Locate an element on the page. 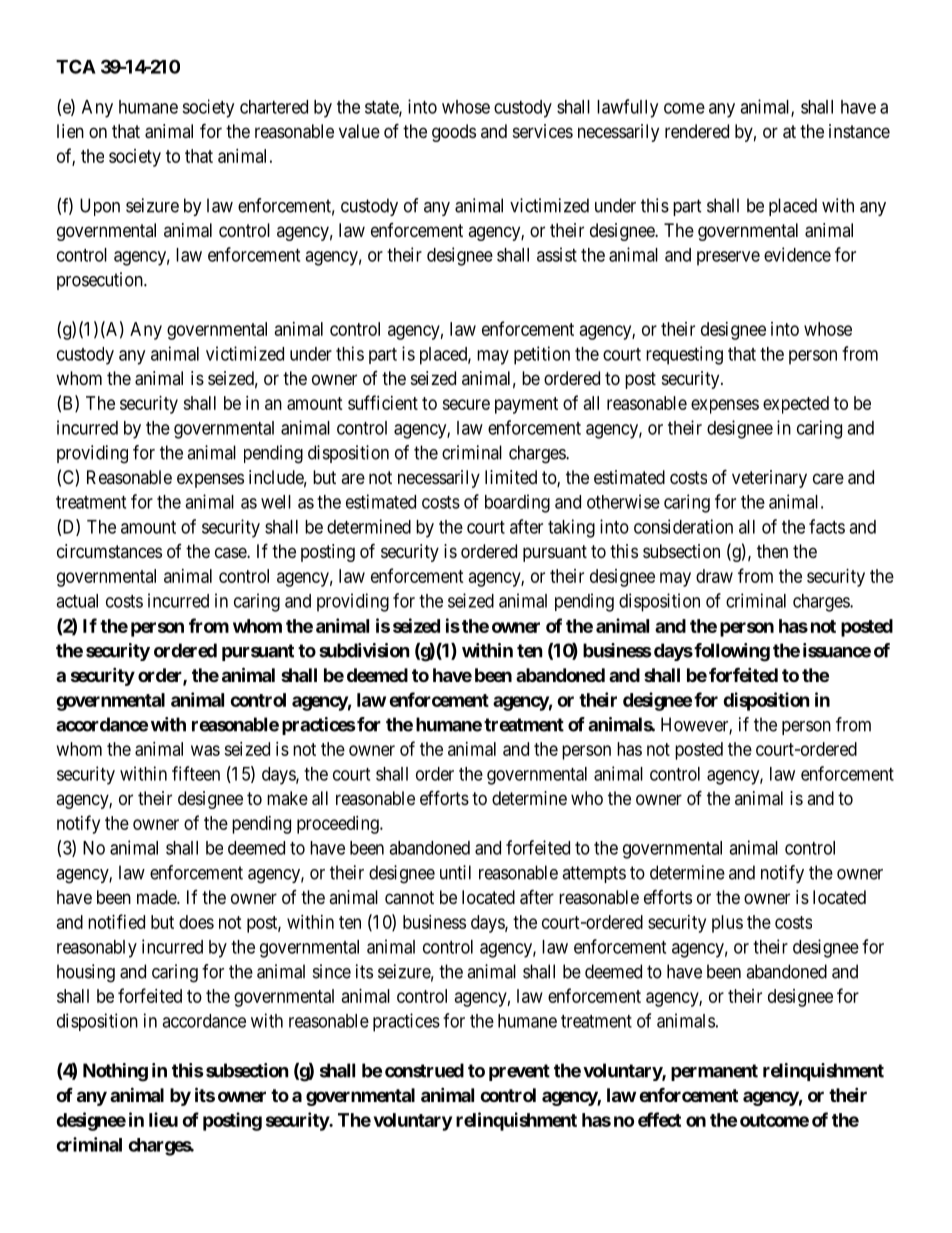 The image size is (952, 1233). lieu is located at coordinates (163, 1119).
